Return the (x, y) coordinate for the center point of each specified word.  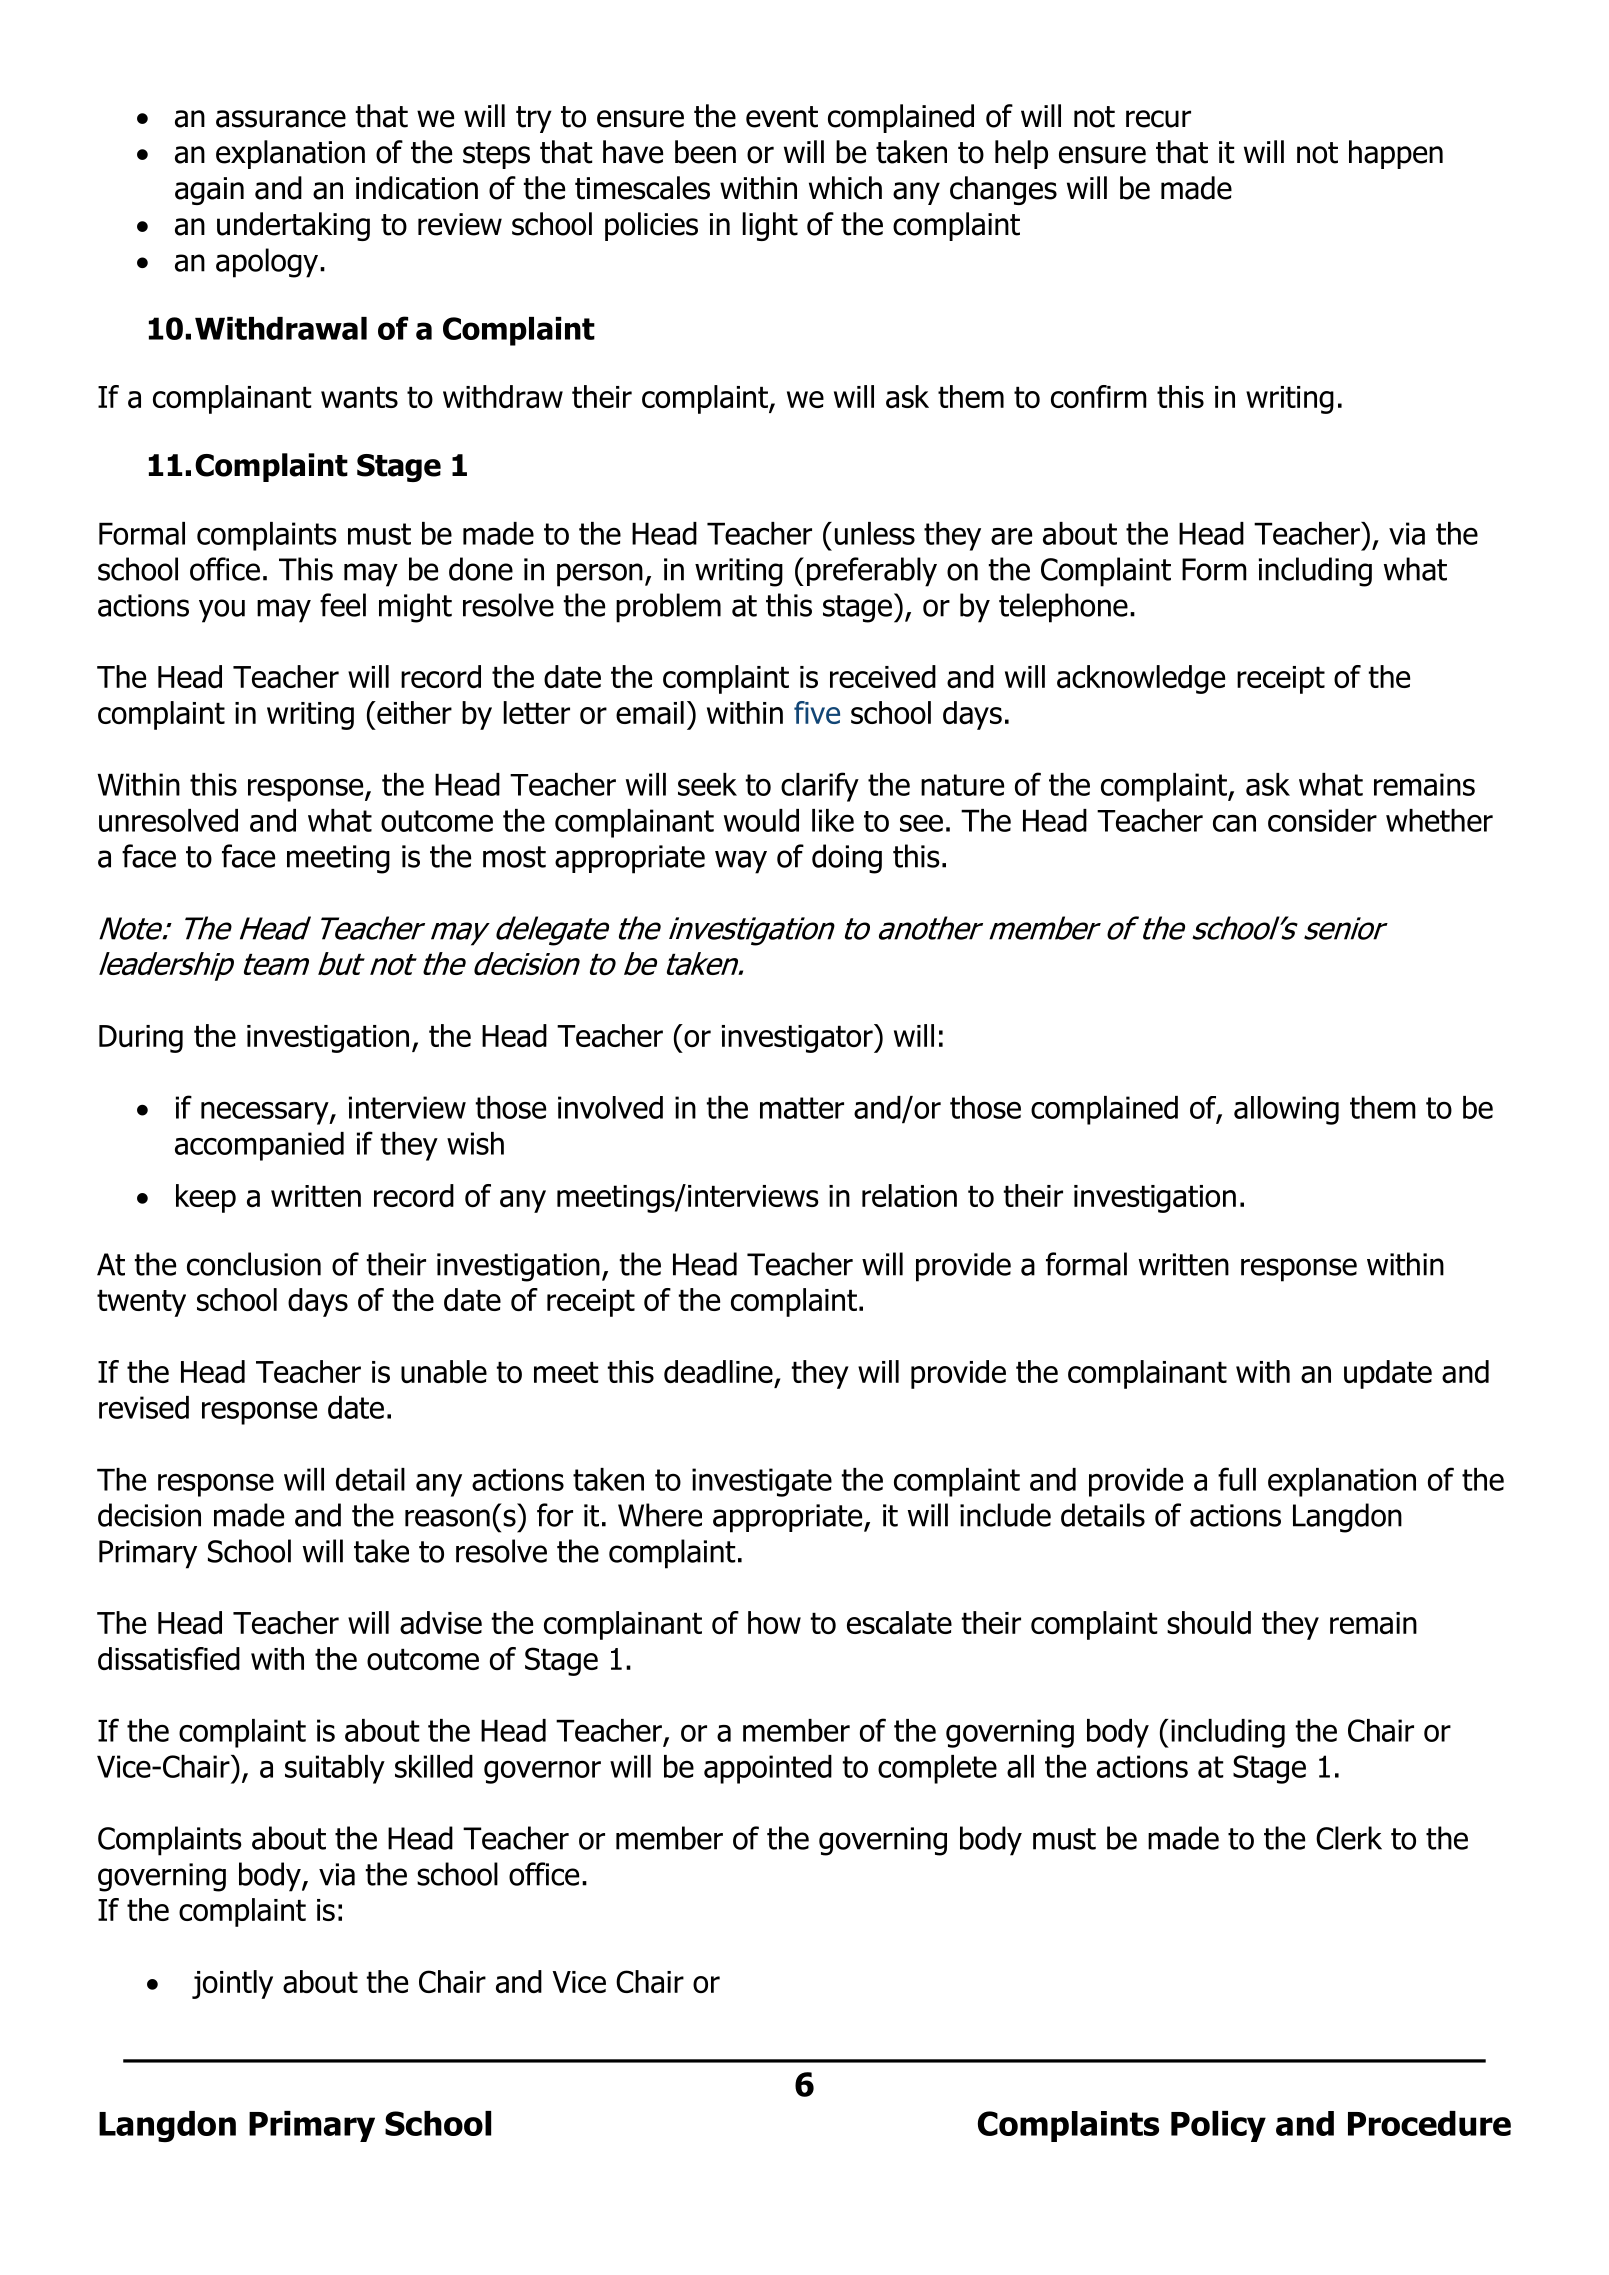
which (845, 188)
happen (1396, 154)
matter (802, 1108)
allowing (1286, 1110)
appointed (768, 1769)
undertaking (293, 226)
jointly (232, 1984)
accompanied (259, 1146)
